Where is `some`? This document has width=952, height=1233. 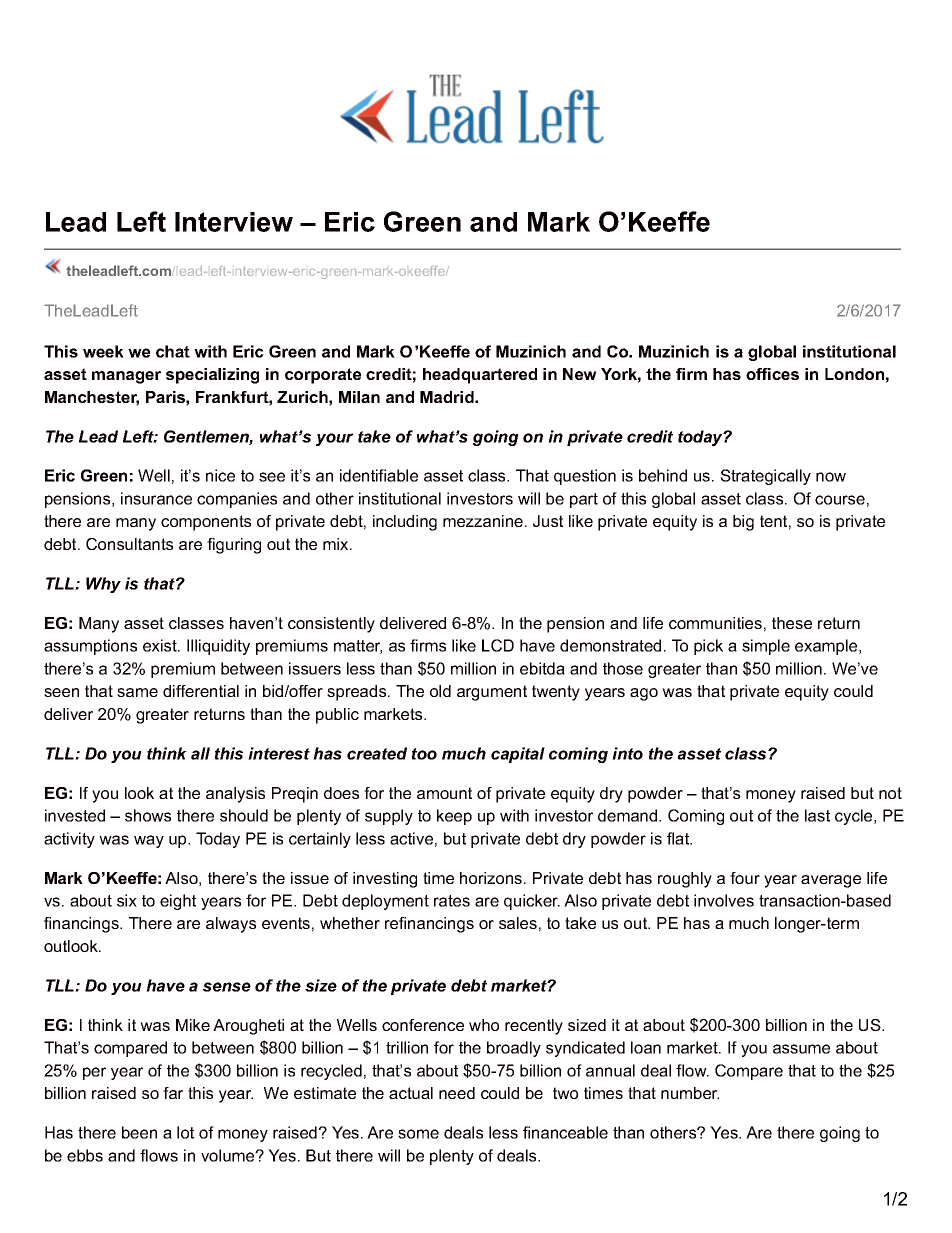 some is located at coordinates (418, 1134).
